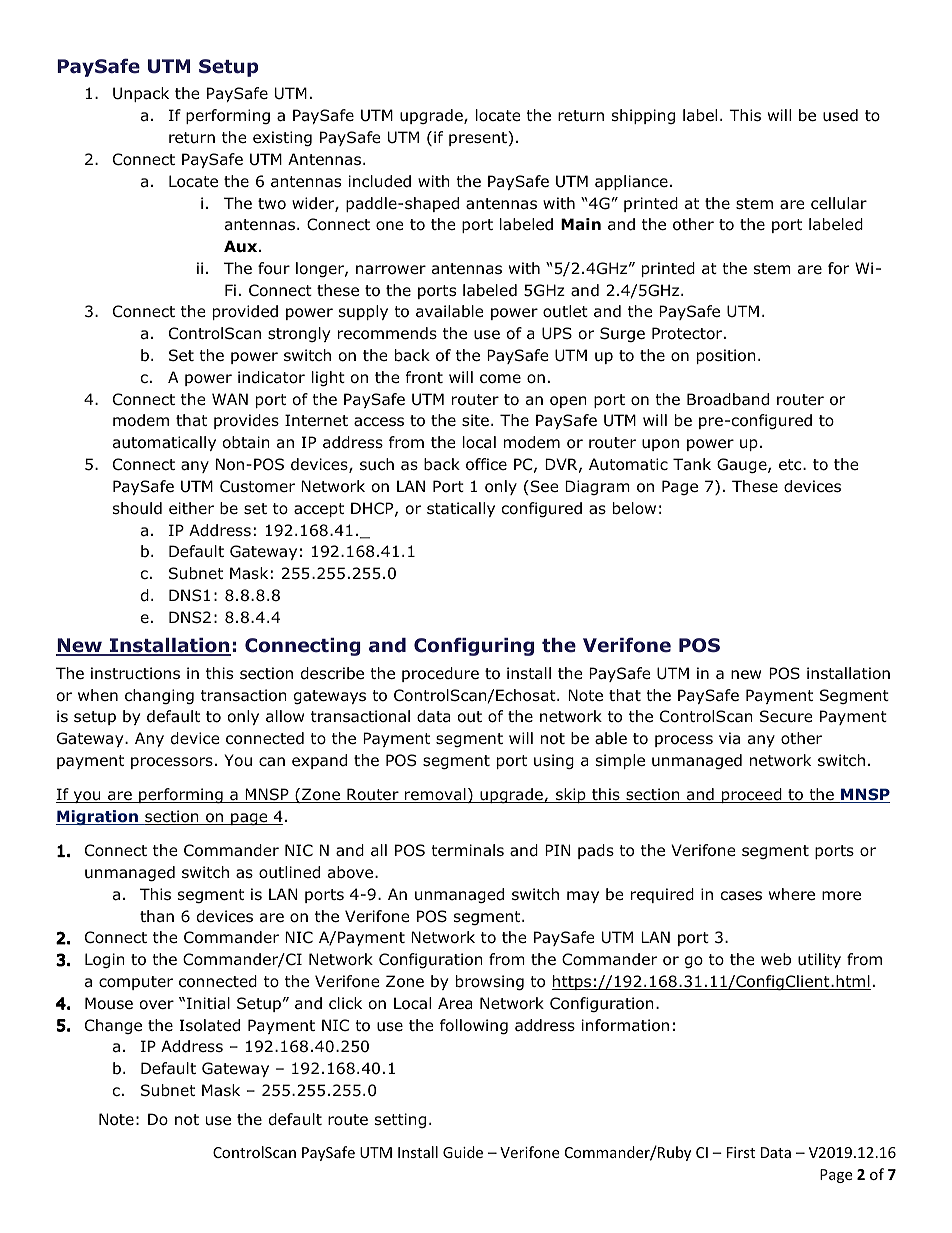 This screenshot has height=1233, width=952. Describe the element at coordinates (246, 442) in the screenshot. I see `obtain` at that location.
